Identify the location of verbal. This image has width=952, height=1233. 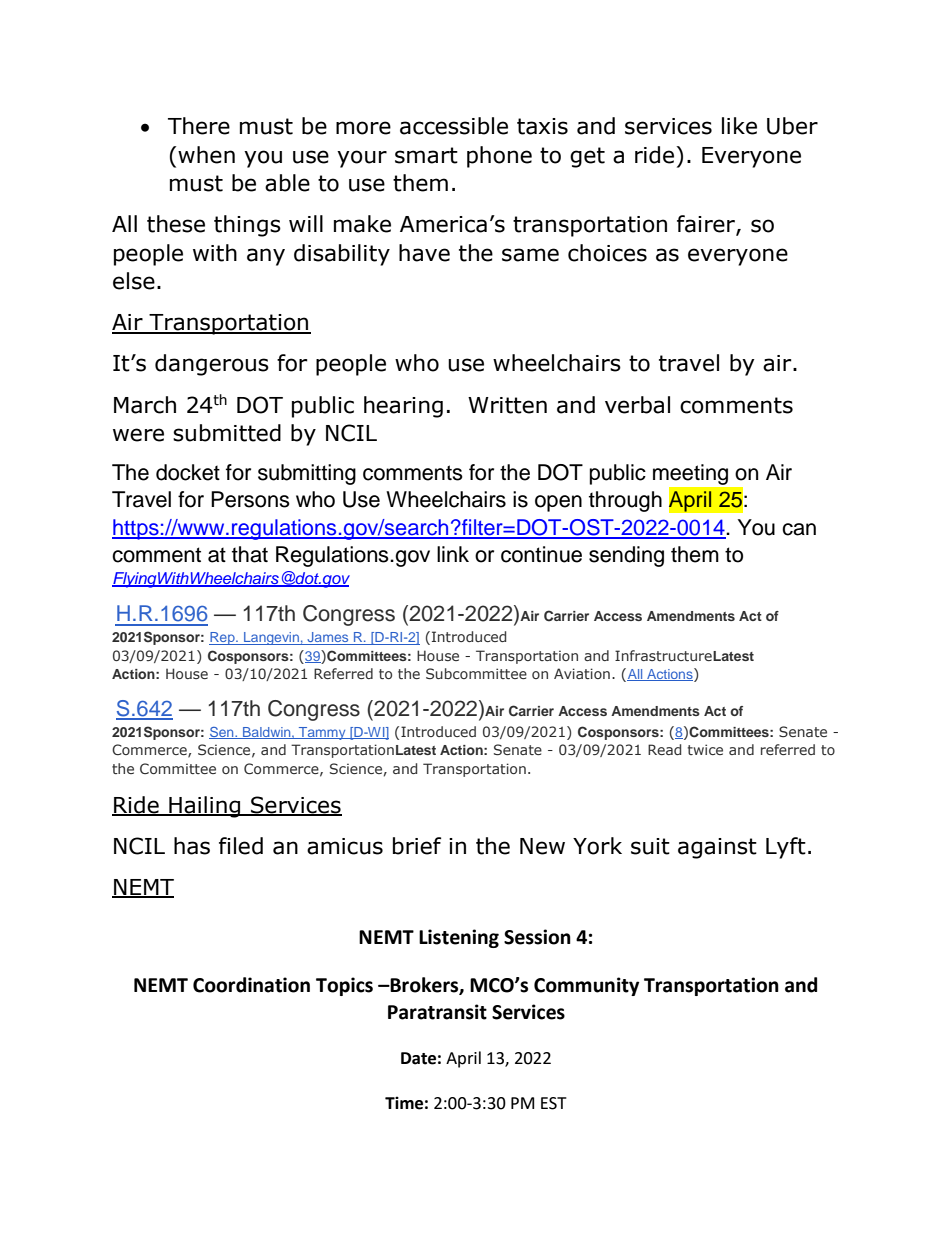
(637, 405).
